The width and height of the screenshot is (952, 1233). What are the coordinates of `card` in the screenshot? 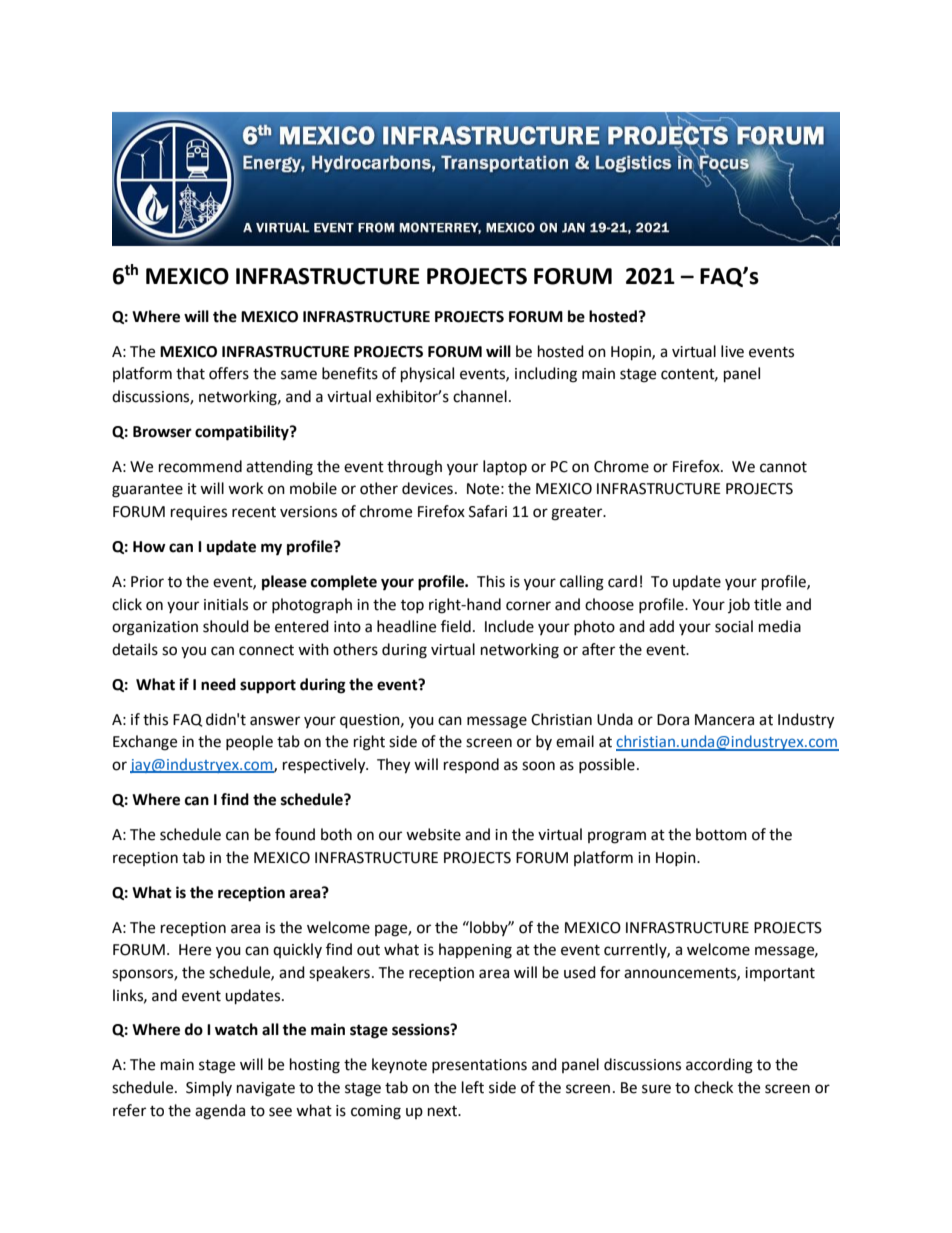 It's located at (622, 581).
